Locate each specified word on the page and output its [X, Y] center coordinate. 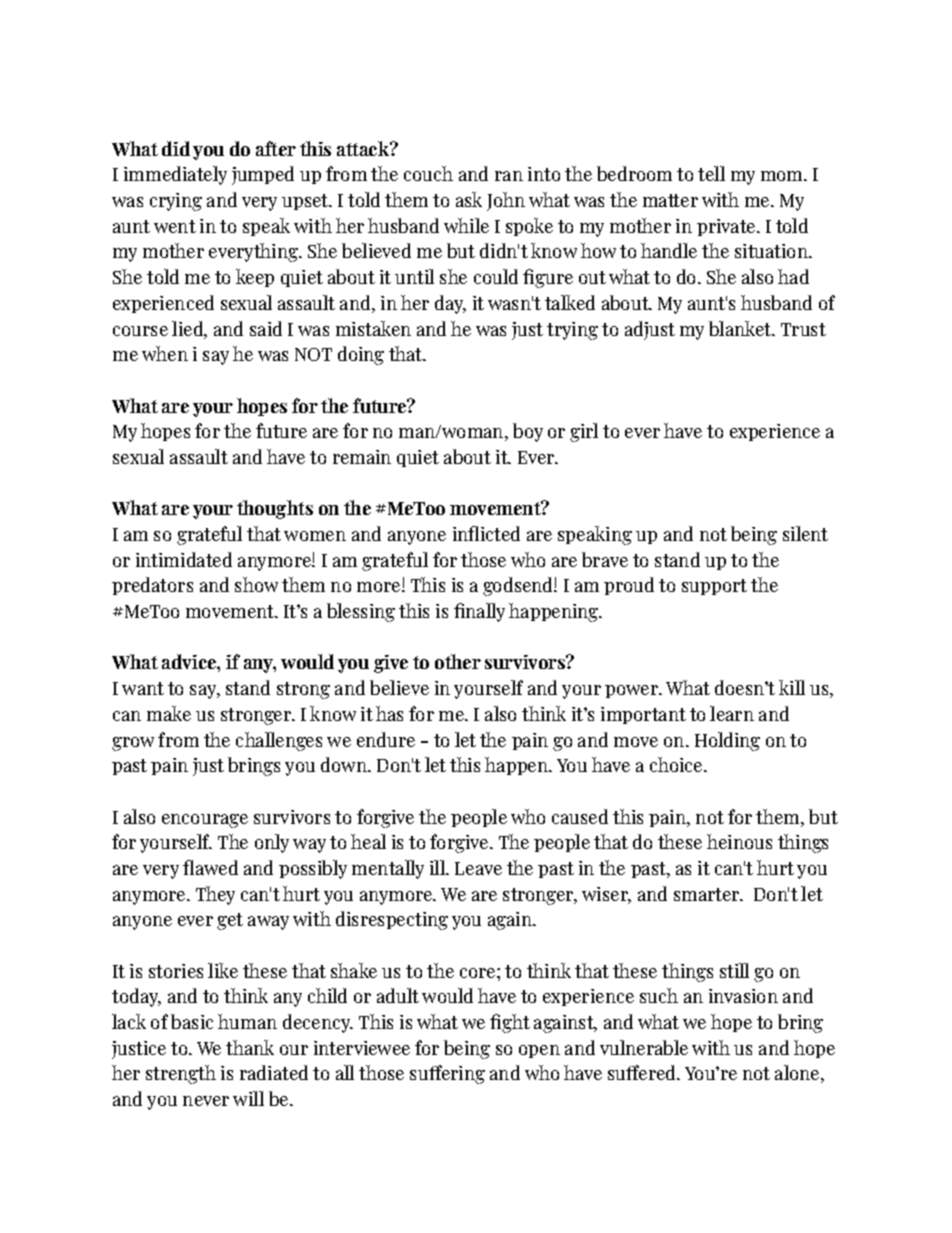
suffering [447, 1074]
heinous [739, 841]
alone [797, 1072]
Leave [478, 868]
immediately [175, 175]
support [714, 587]
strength [181, 1074]
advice [190, 661]
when [165, 353]
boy [528, 432]
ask [469, 199]
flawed [210, 867]
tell [711, 173]
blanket [741, 328]
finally [479, 612]
